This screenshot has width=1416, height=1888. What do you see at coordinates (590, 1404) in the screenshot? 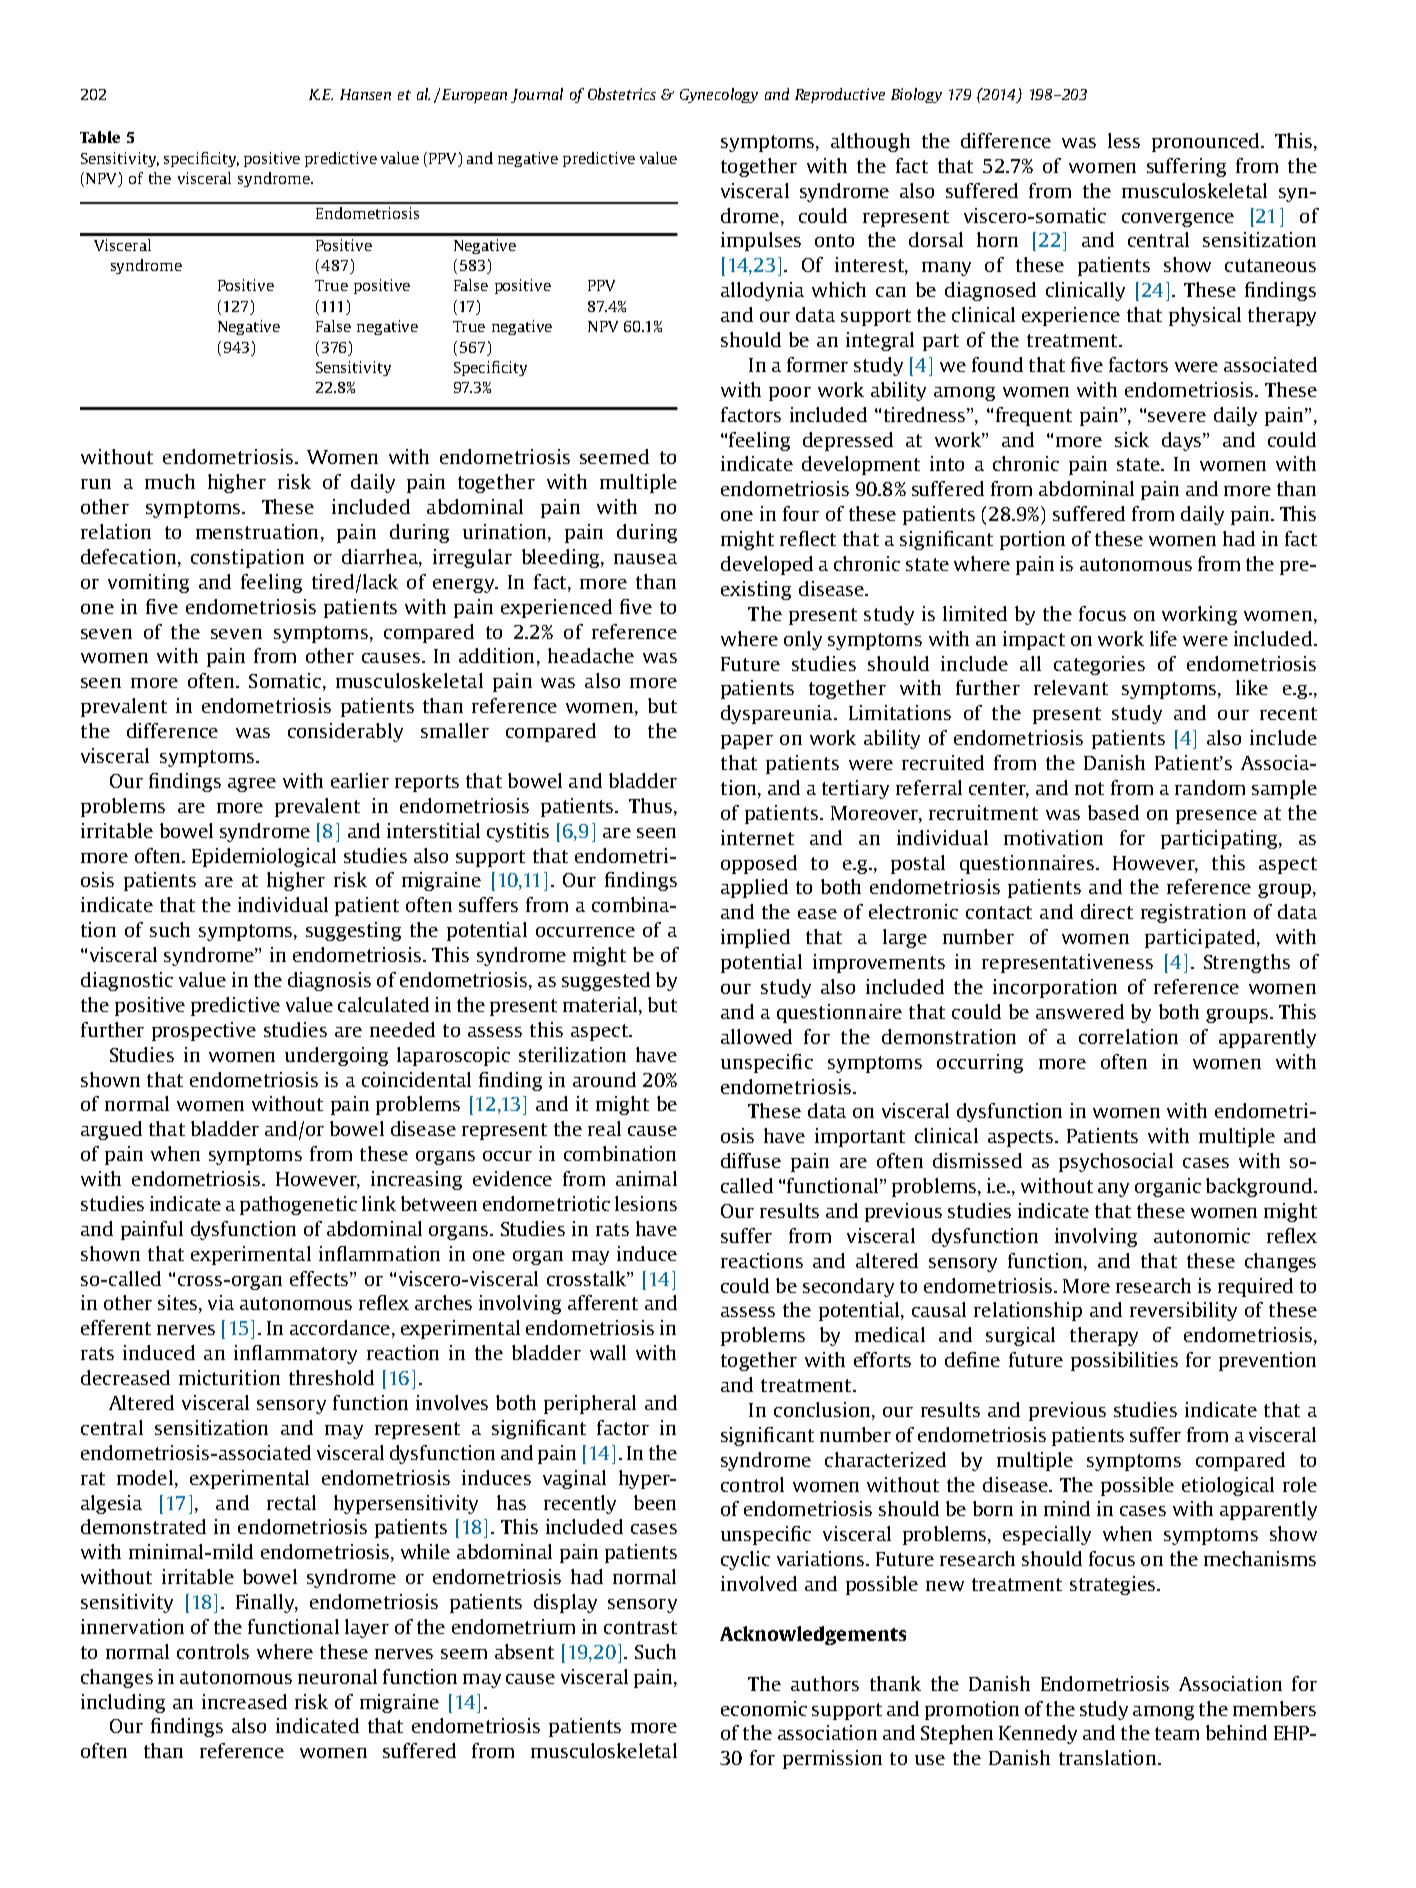
I see `peripheral` at bounding box center [590, 1404].
